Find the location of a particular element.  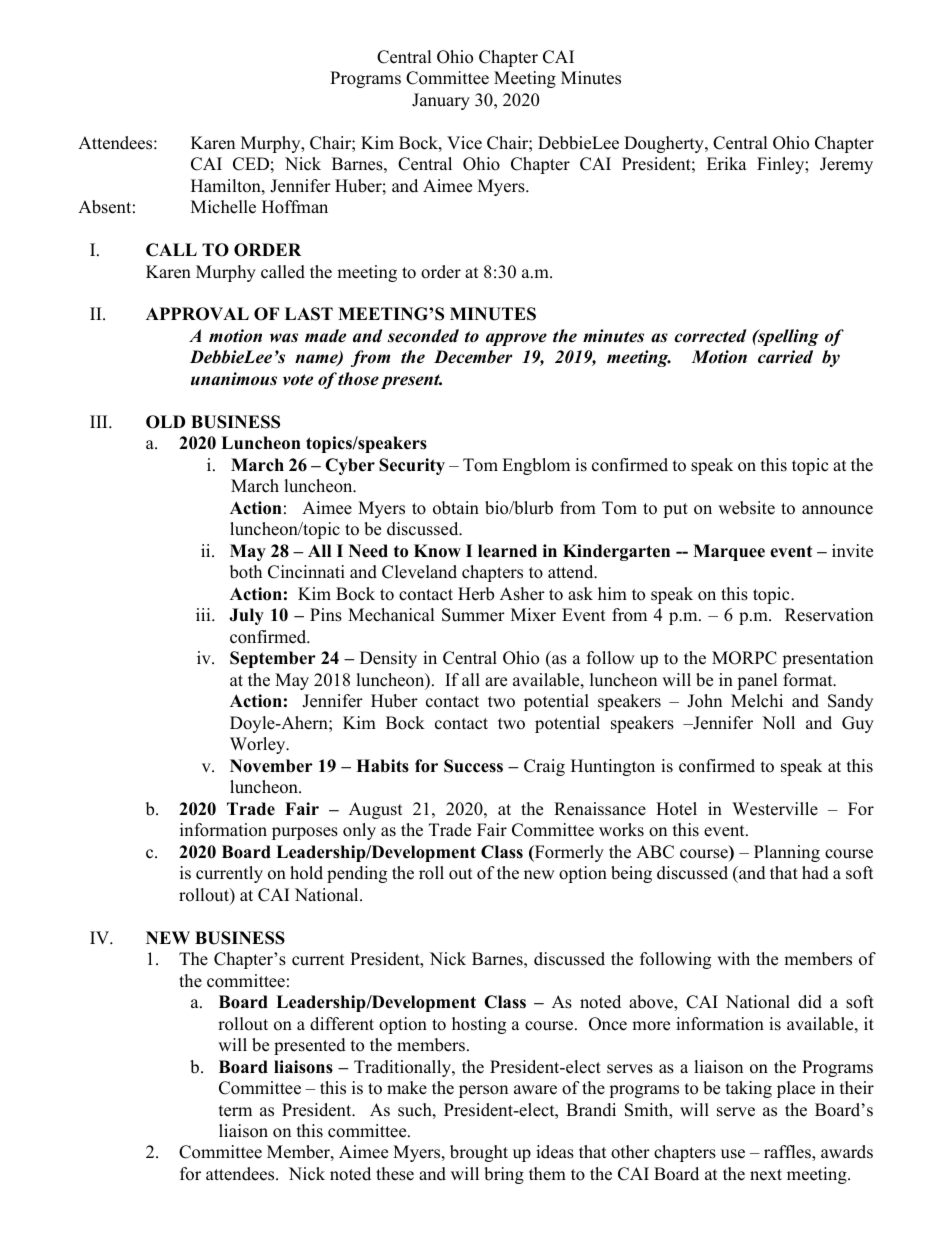

raffles is located at coordinates (788, 1153).
